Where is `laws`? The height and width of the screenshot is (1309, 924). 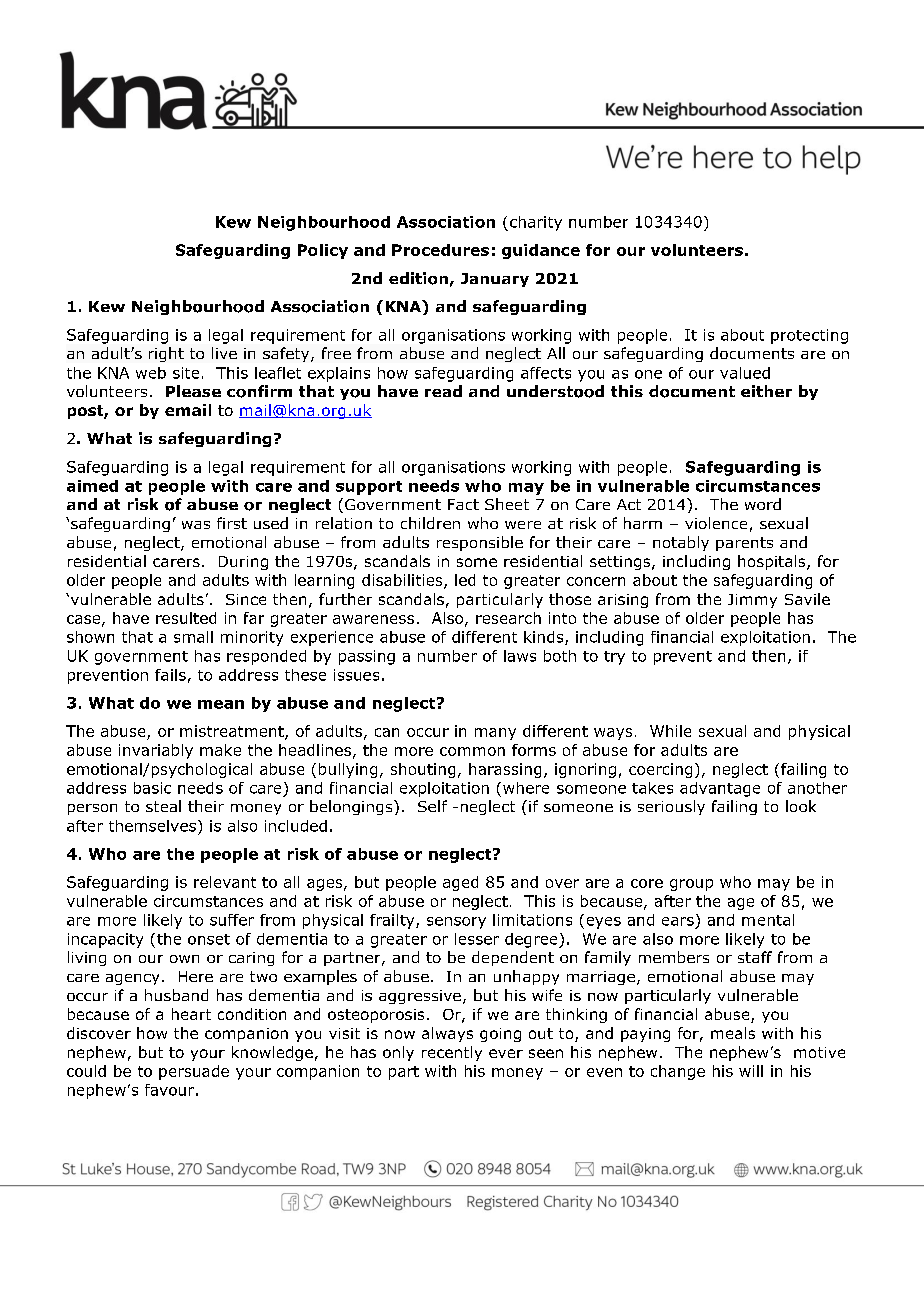 laws is located at coordinates (520, 656).
